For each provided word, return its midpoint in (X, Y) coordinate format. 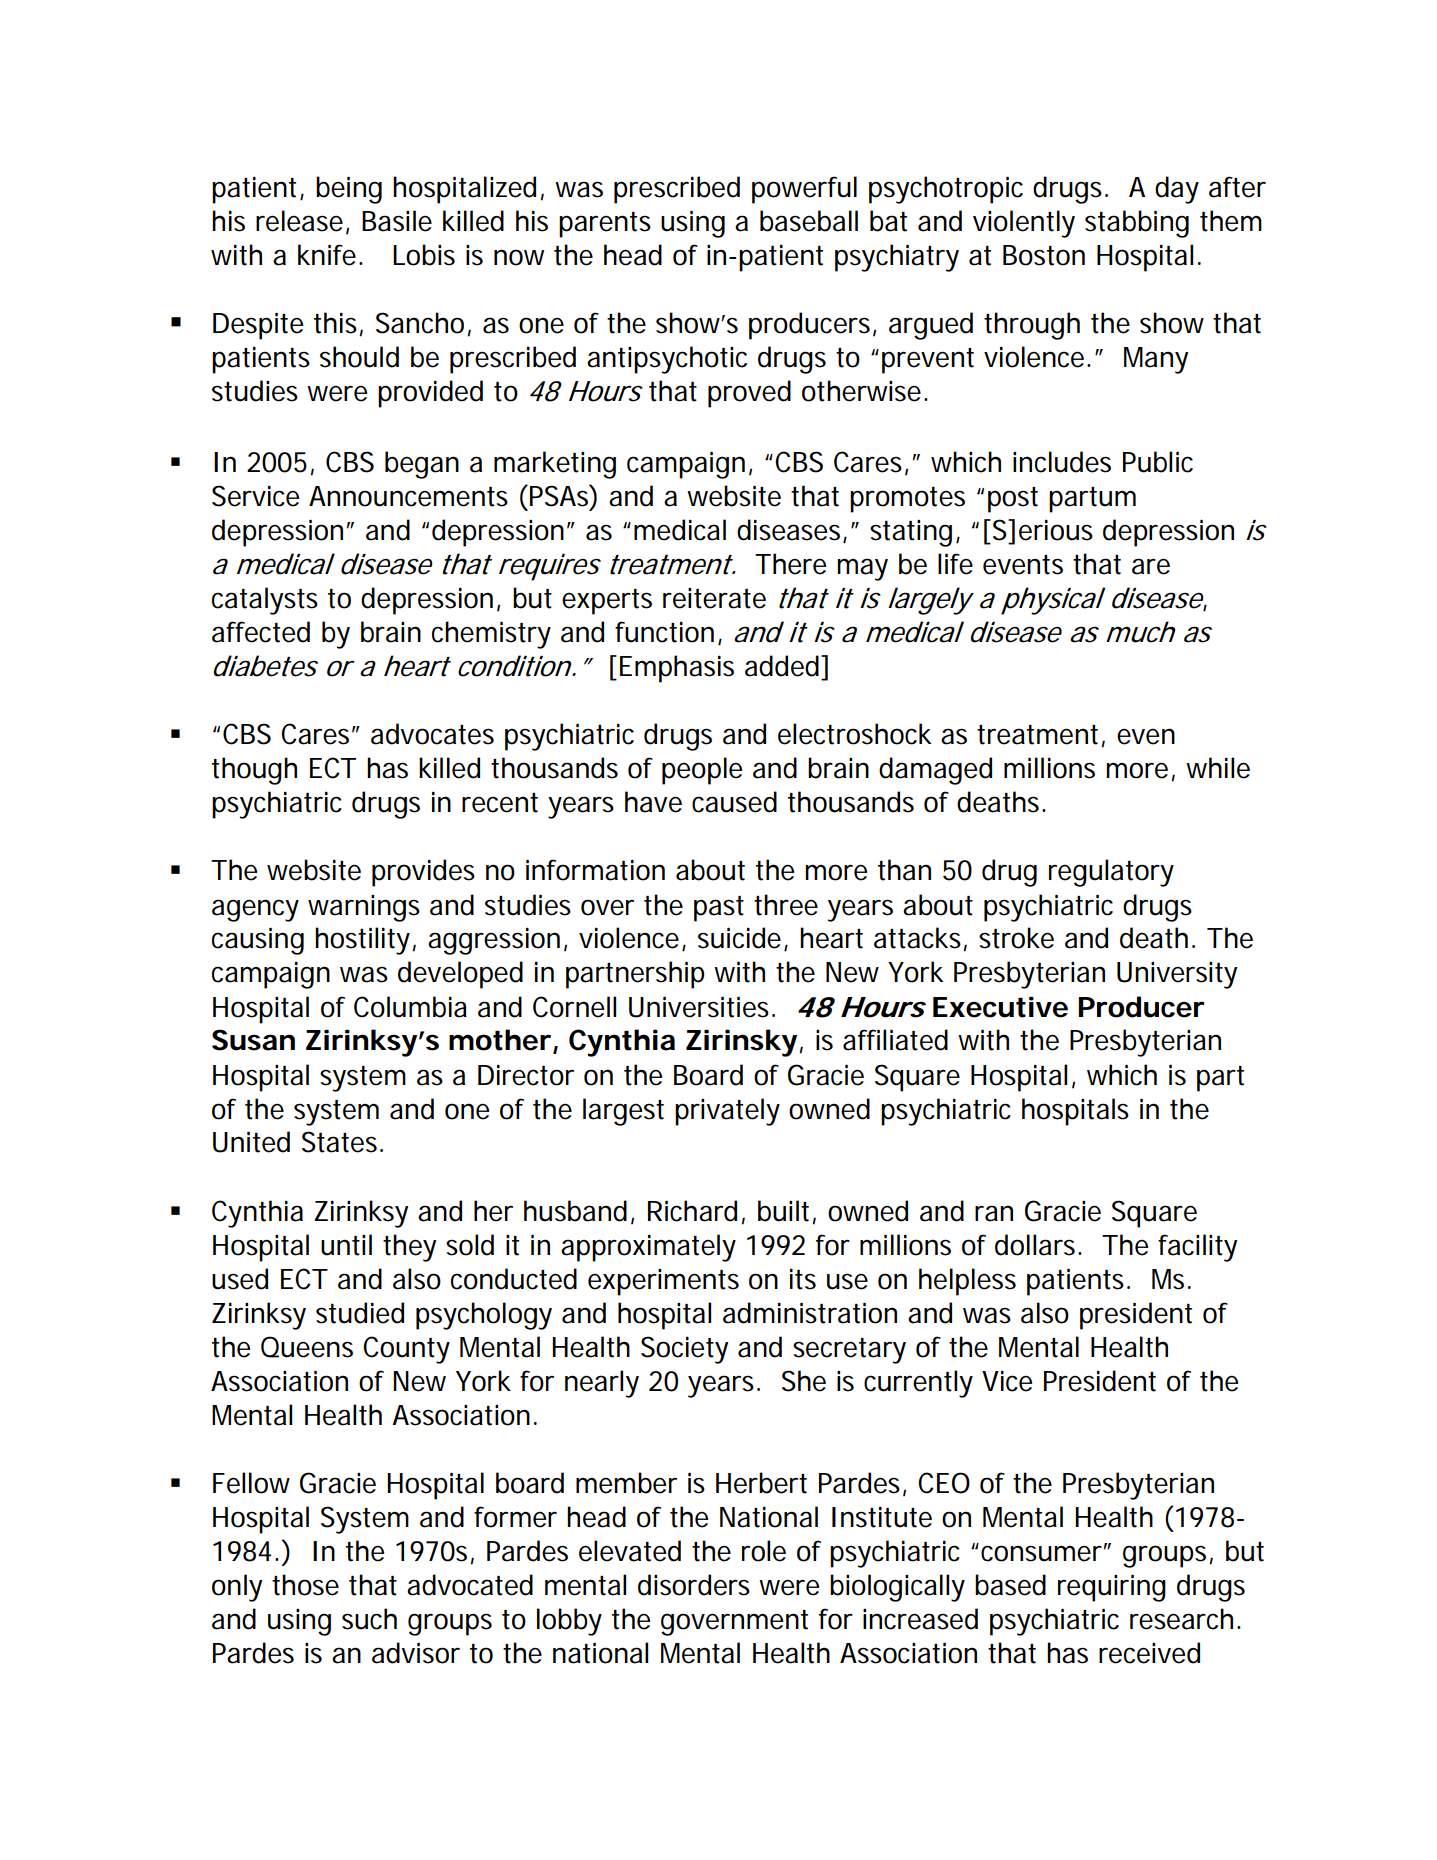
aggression (492, 941)
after (1237, 187)
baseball (809, 221)
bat (888, 221)
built (783, 1211)
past (719, 909)
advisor (416, 1653)
